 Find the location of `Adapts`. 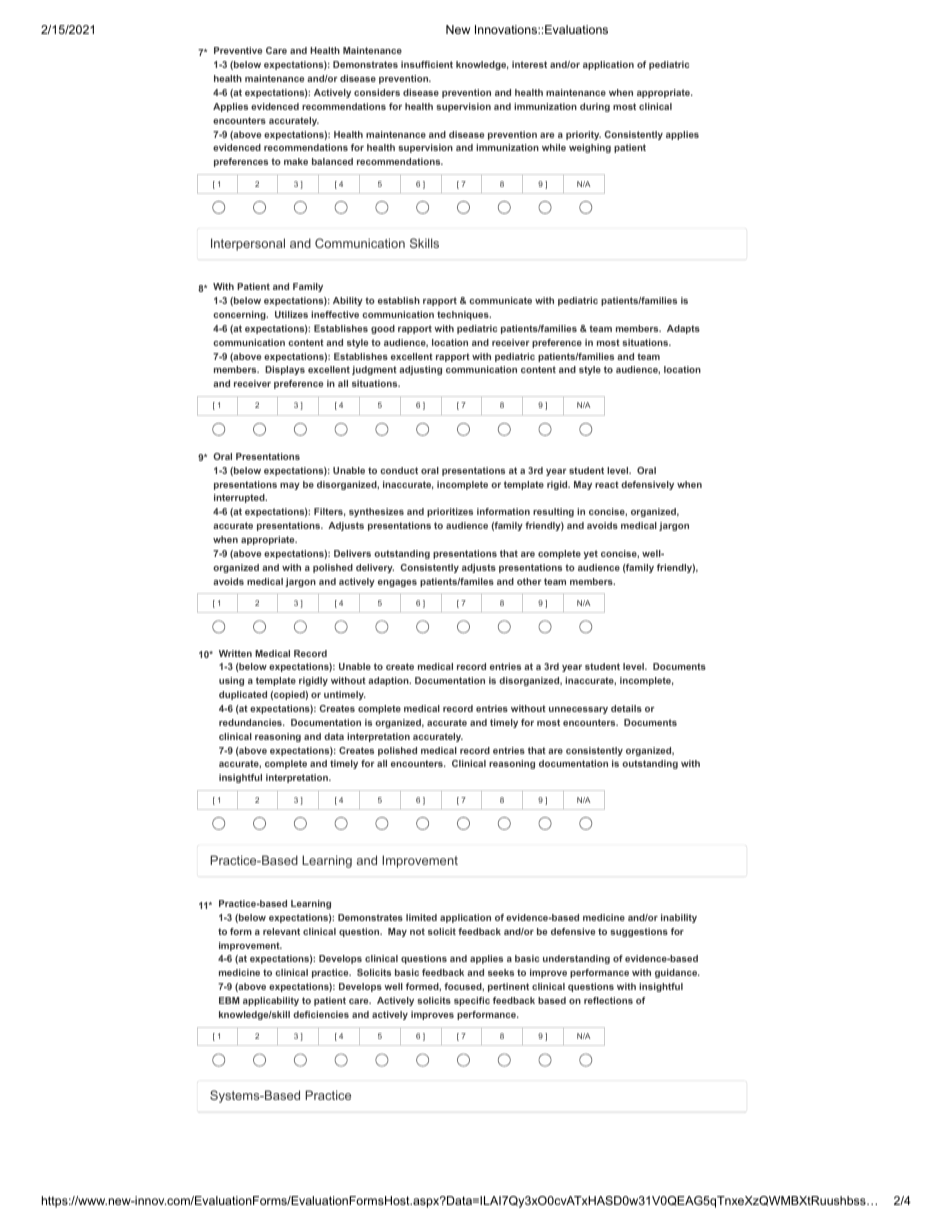

Adapts is located at coordinates (683, 329).
